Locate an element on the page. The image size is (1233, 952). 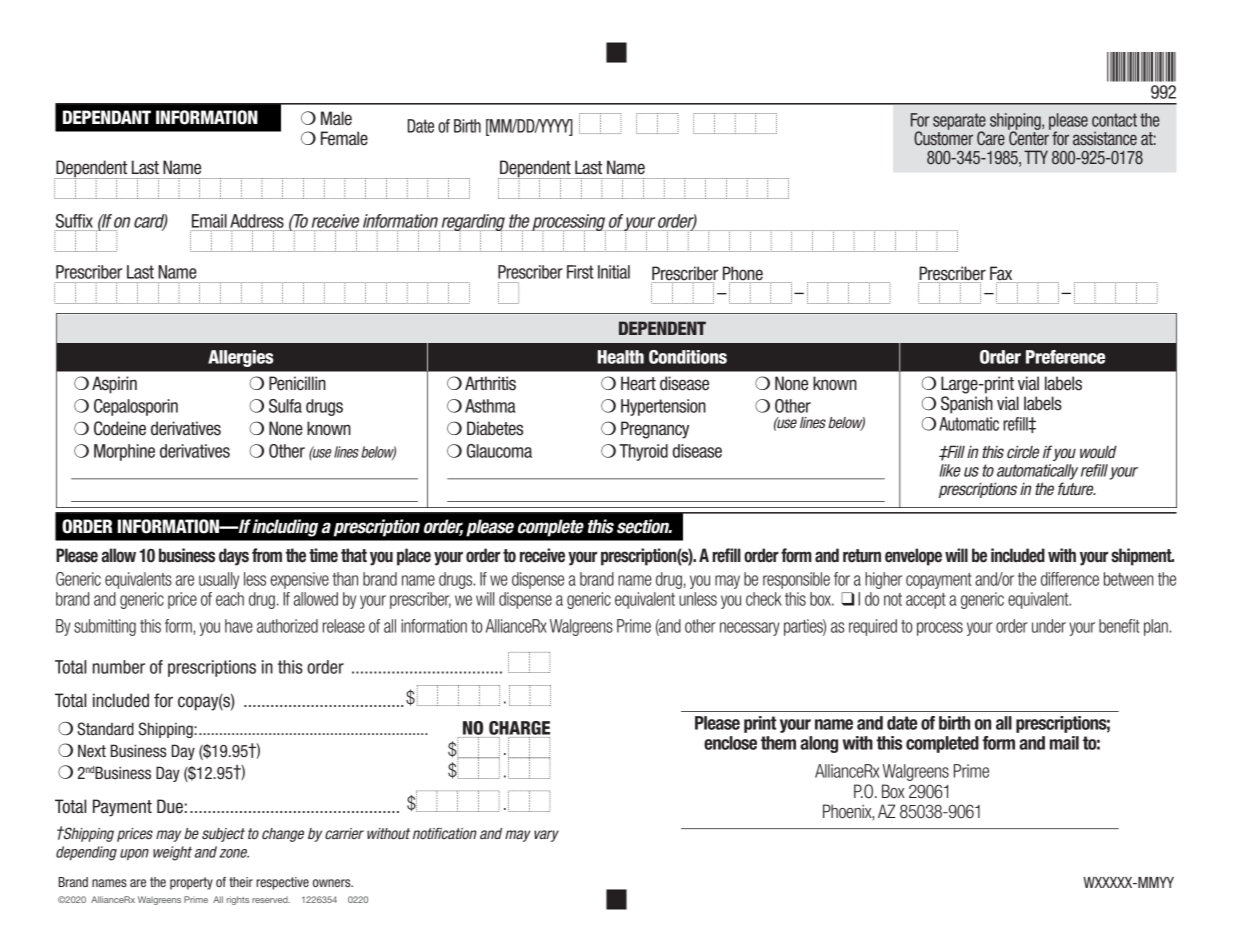
Heart is located at coordinates (638, 383).
